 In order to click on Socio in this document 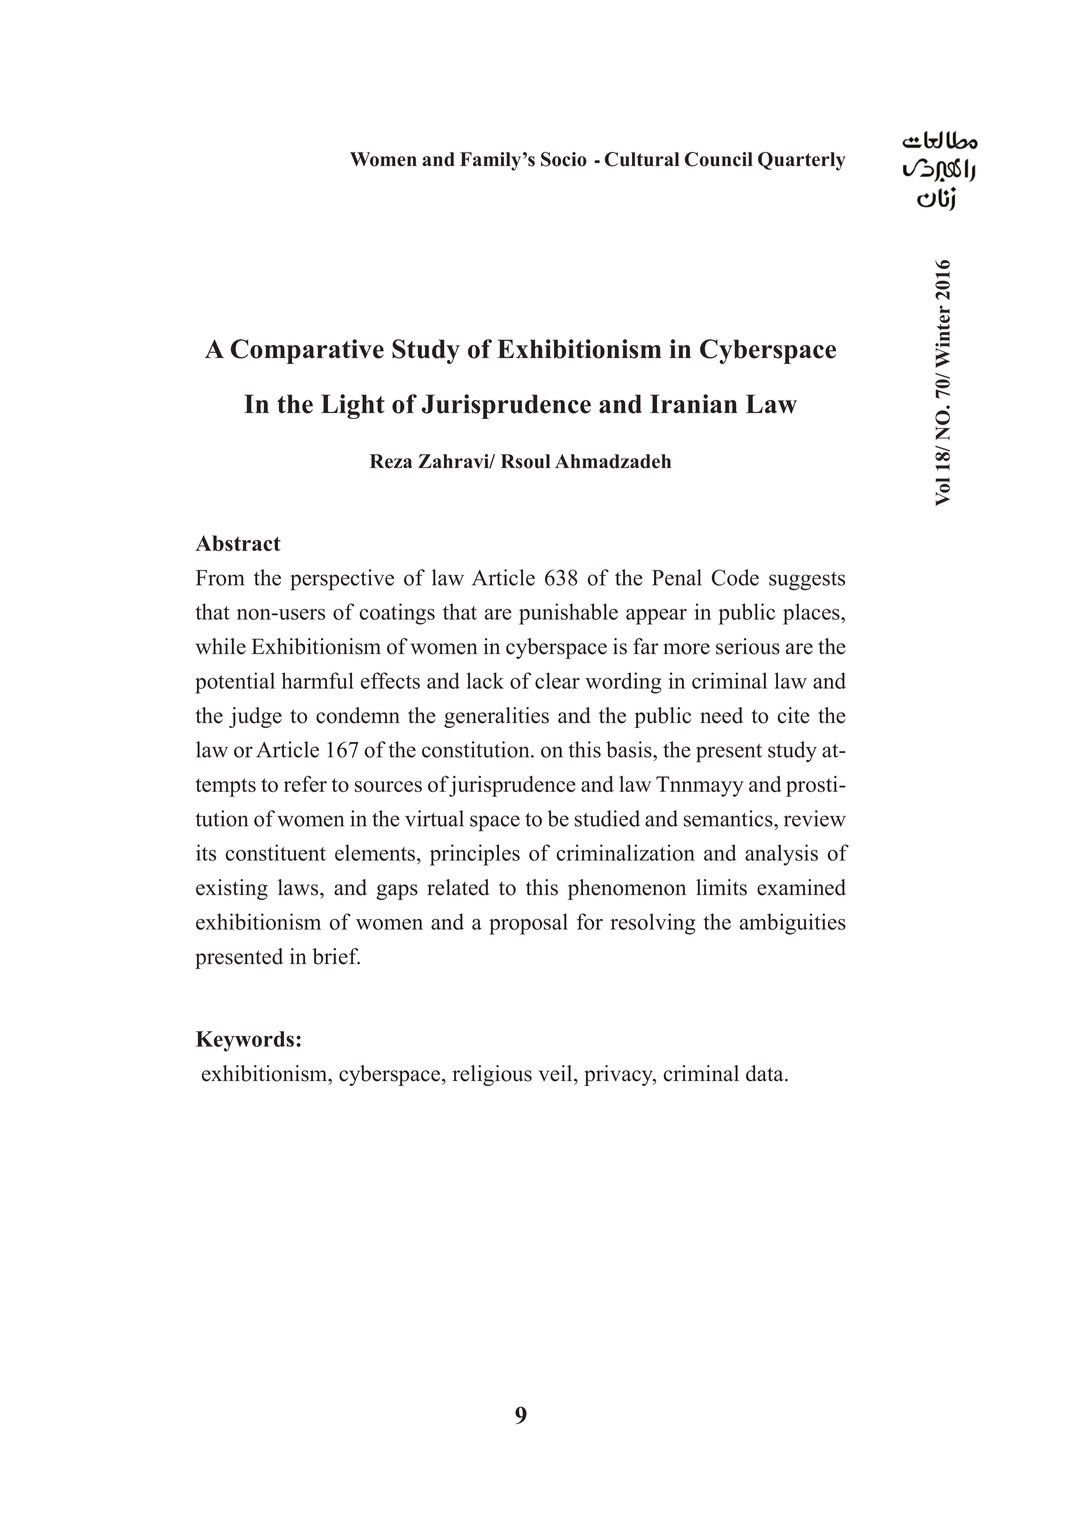, I will do `click(564, 159)`.
